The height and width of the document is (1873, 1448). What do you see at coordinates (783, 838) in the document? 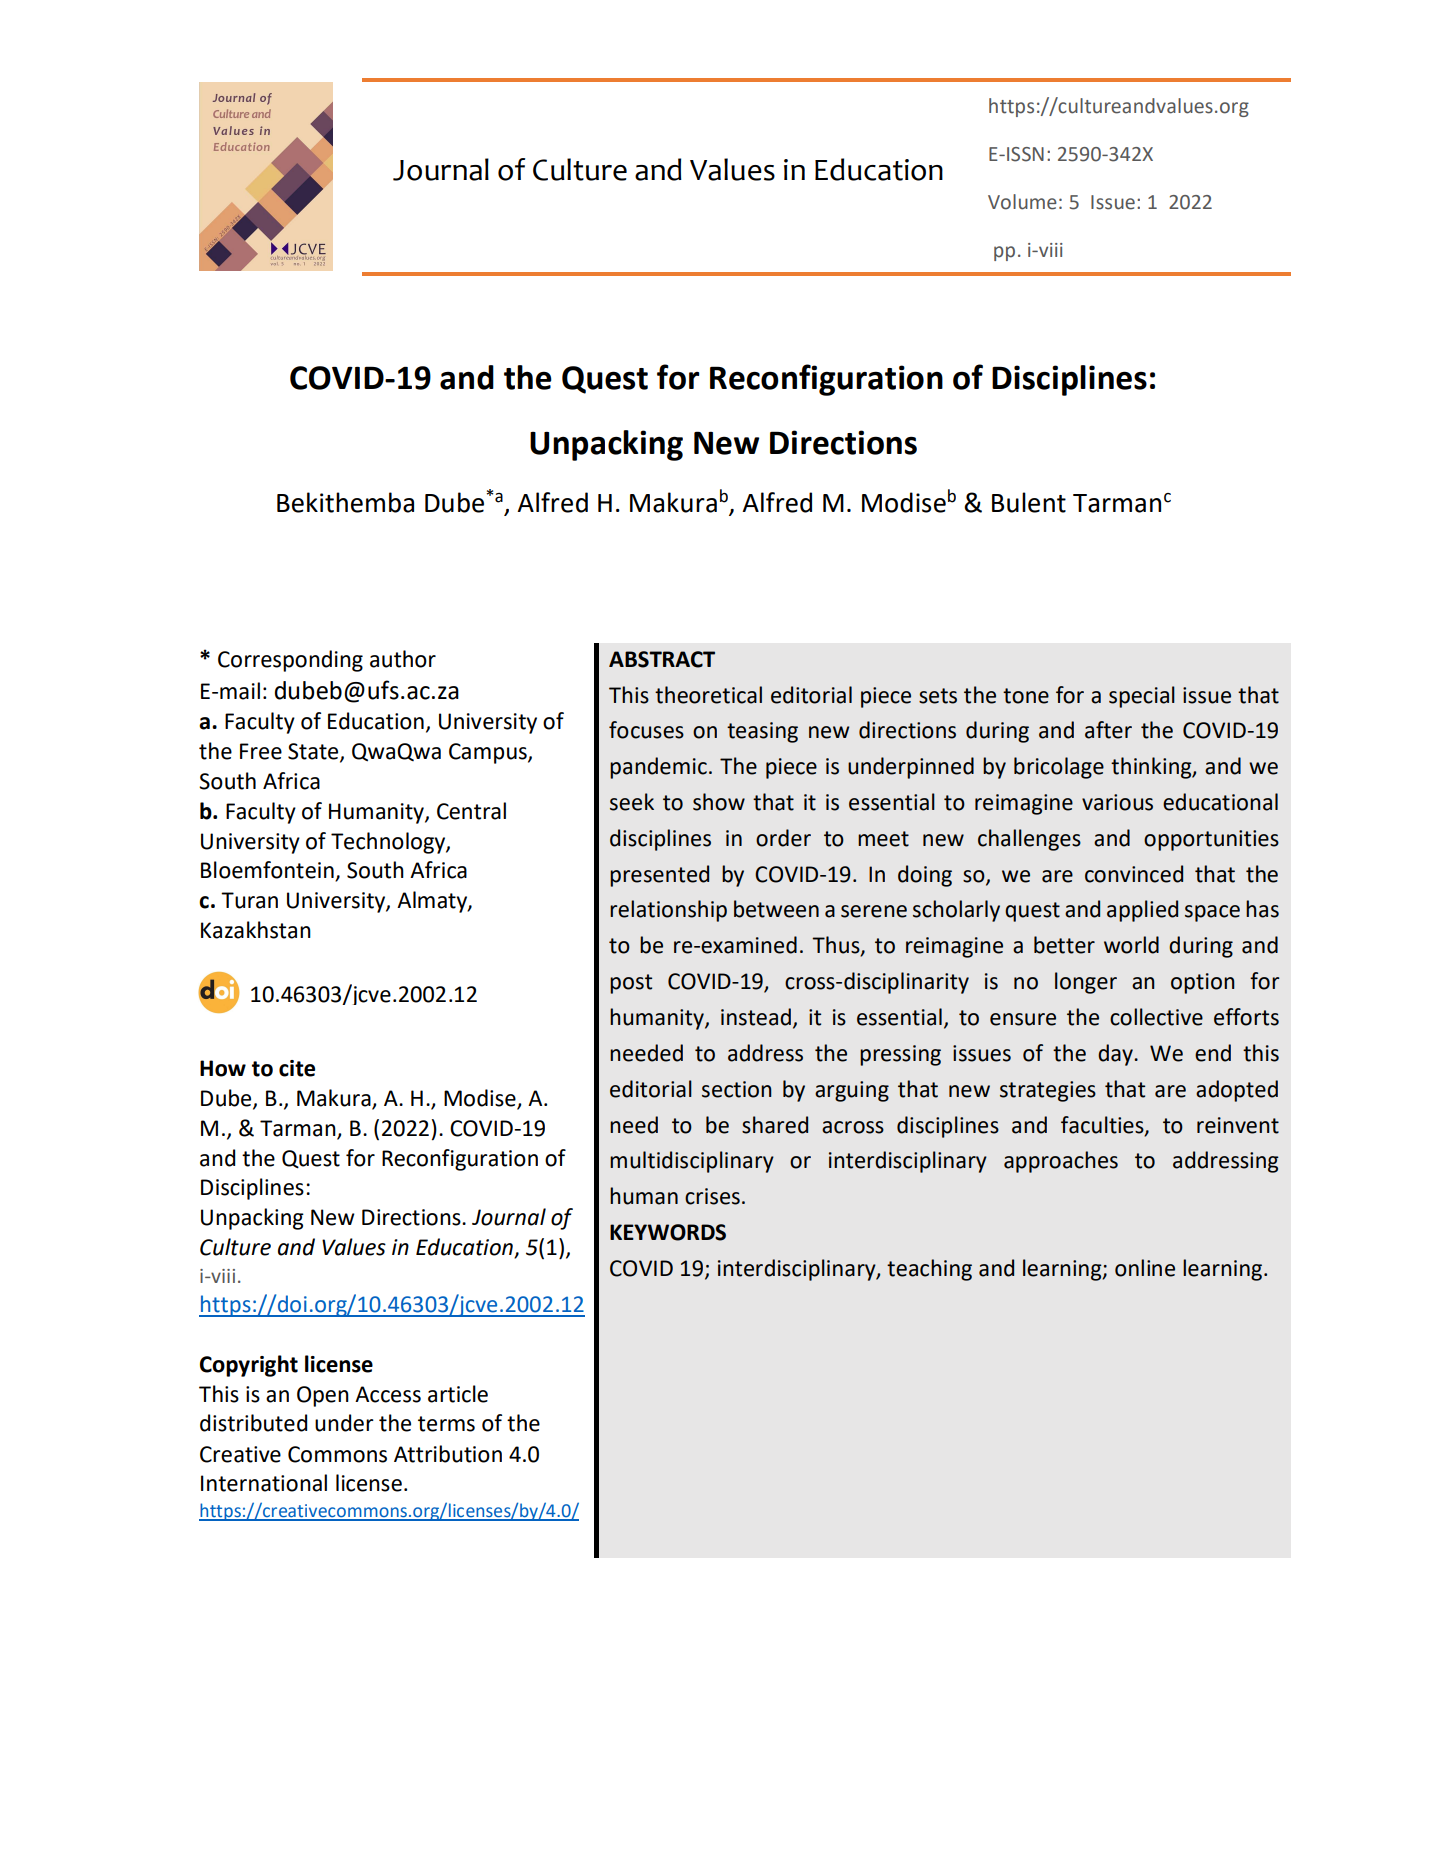
I see `order` at bounding box center [783, 838].
